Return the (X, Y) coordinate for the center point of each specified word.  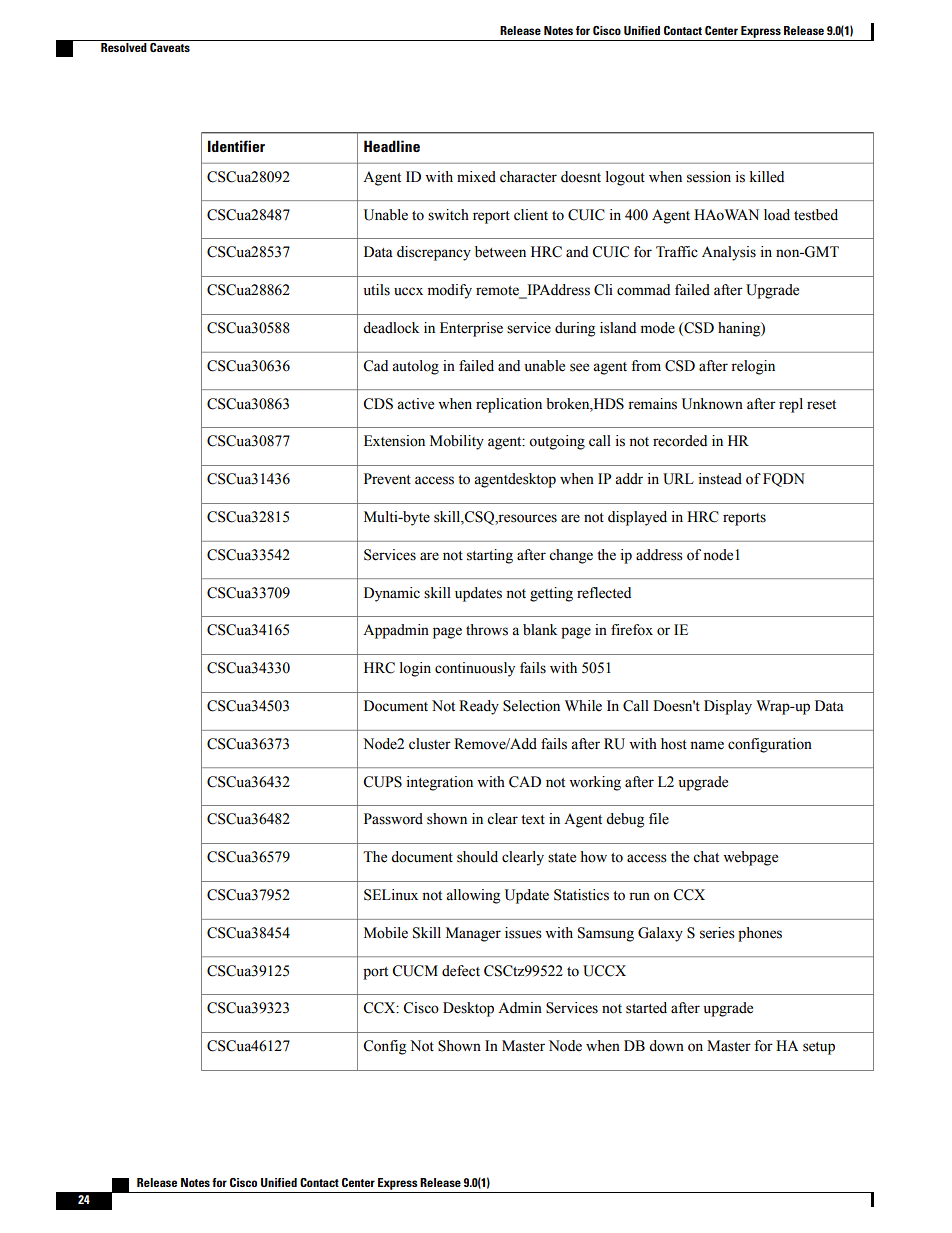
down (666, 1046)
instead (720, 479)
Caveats (170, 46)
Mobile (386, 933)
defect (461, 971)
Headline (392, 146)
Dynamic (392, 594)
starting (490, 556)
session (709, 177)
